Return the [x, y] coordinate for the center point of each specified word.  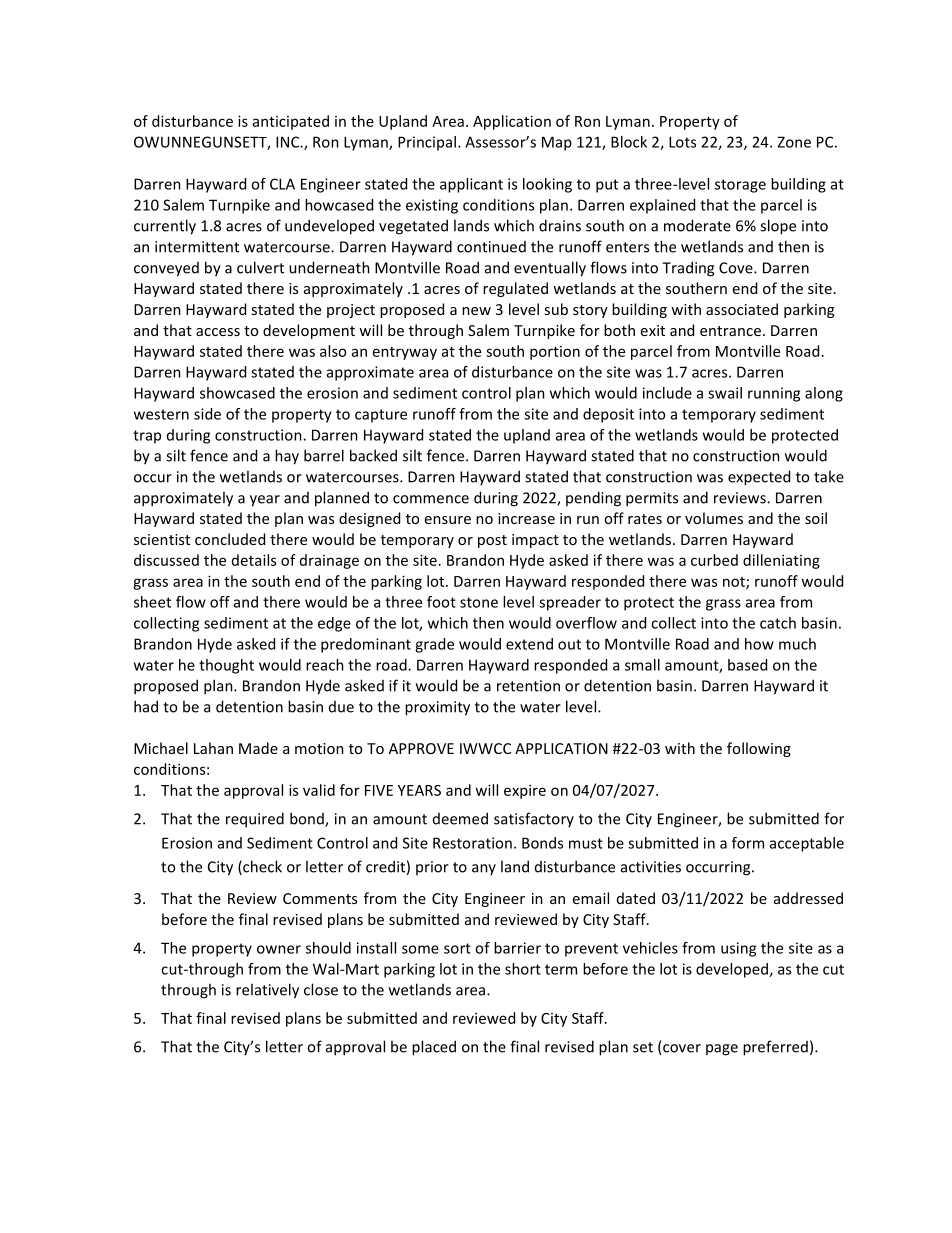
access [218, 332]
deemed [460, 818]
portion [555, 353]
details [254, 560]
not [735, 583]
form [748, 843]
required [255, 820]
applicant [471, 185]
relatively [267, 991]
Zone [794, 142]
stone [479, 602]
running [774, 394]
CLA [282, 184]
